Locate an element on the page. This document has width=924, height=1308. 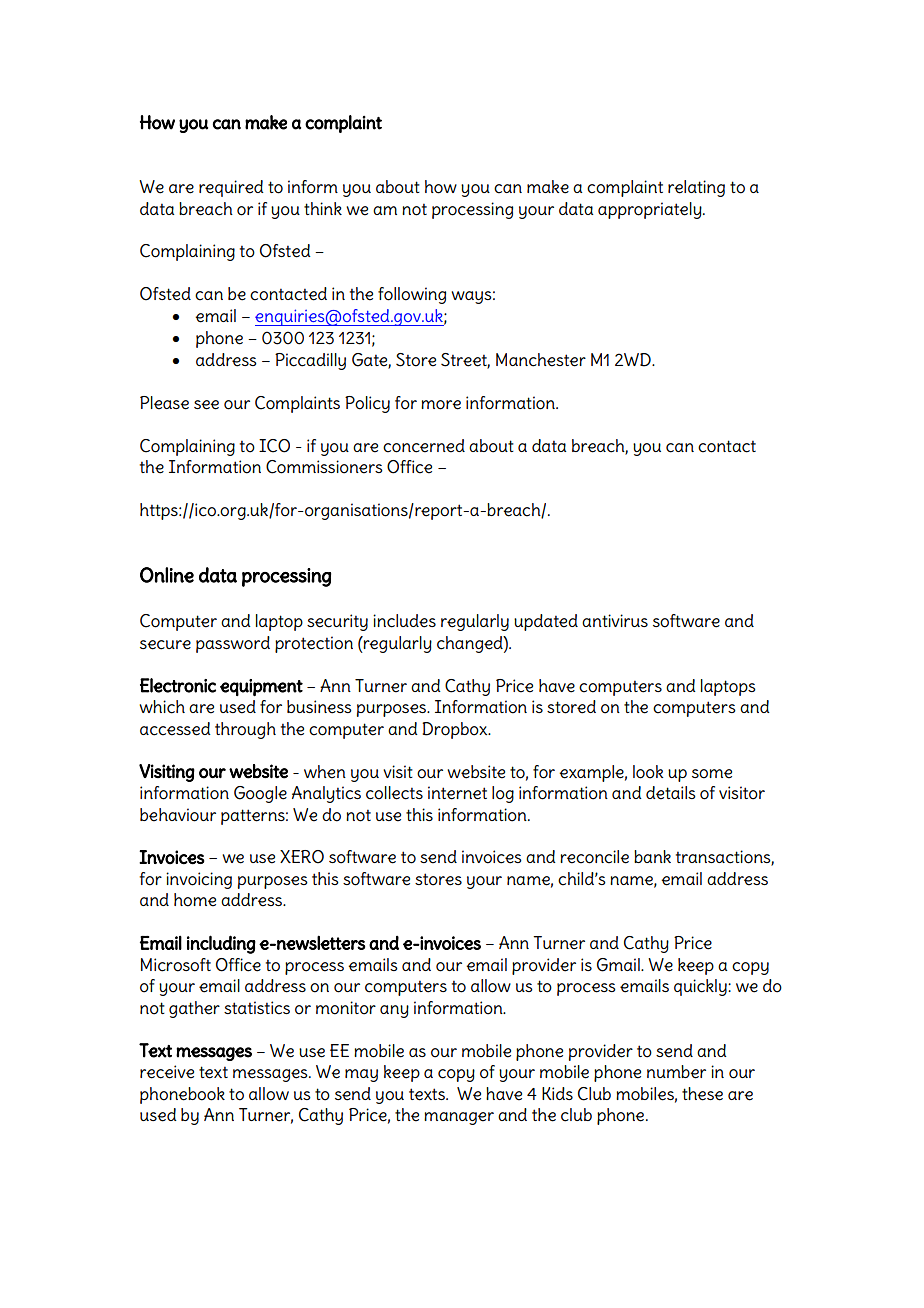
any is located at coordinates (394, 1011).
